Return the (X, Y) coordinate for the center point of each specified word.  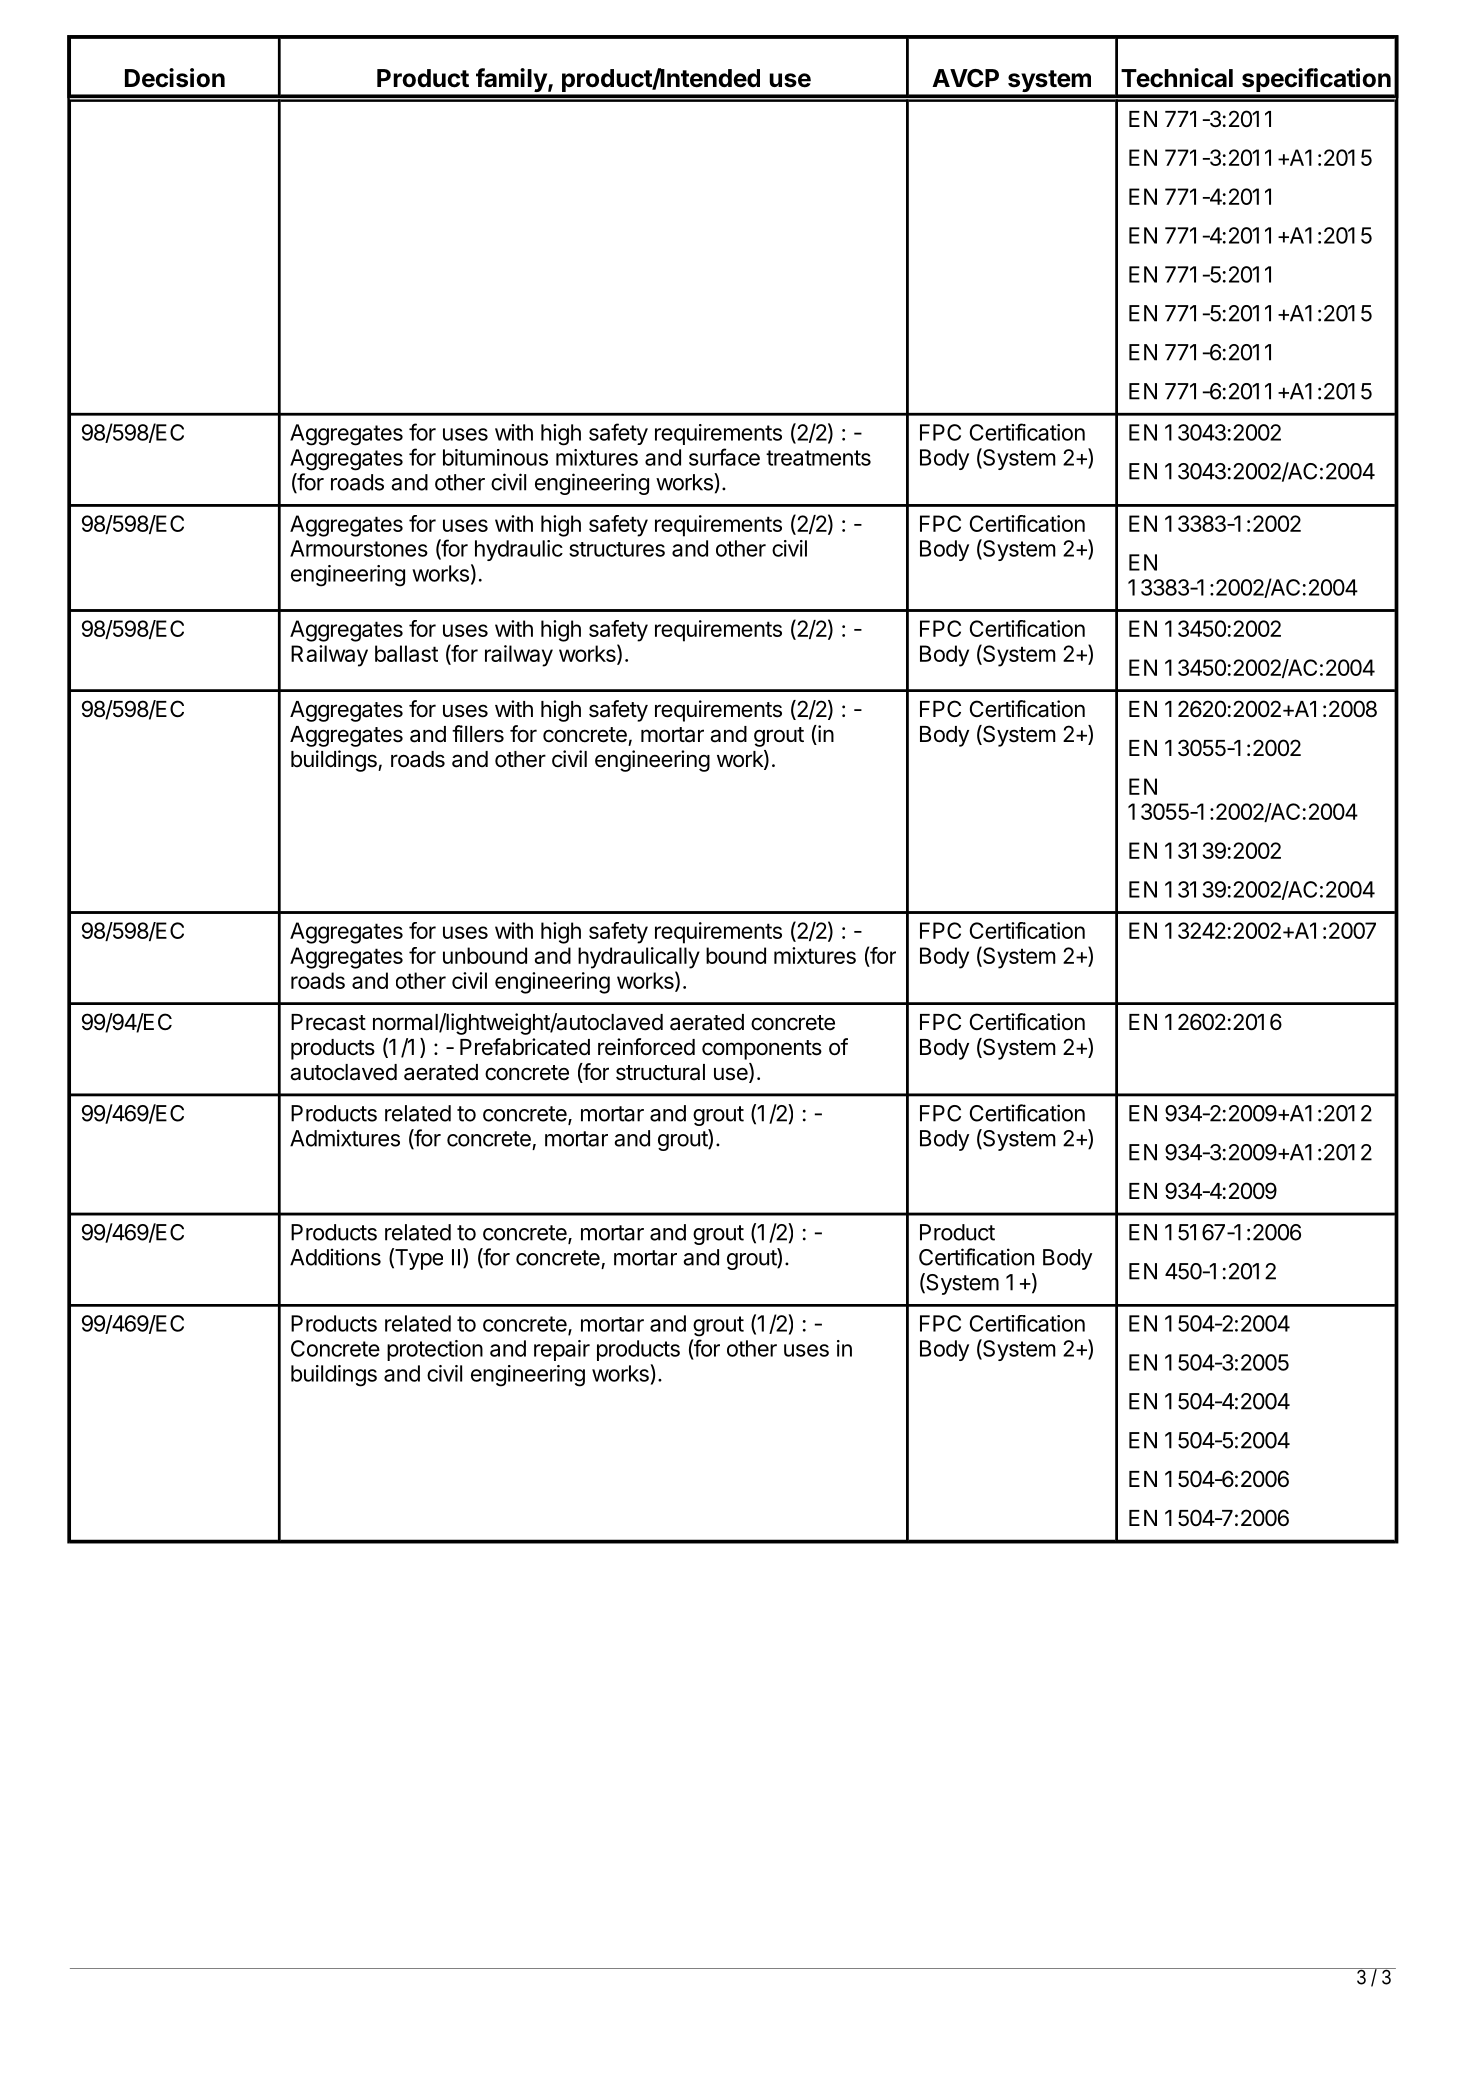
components (762, 1050)
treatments (818, 458)
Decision (175, 78)
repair (562, 1350)
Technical (1177, 78)
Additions (335, 1257)
